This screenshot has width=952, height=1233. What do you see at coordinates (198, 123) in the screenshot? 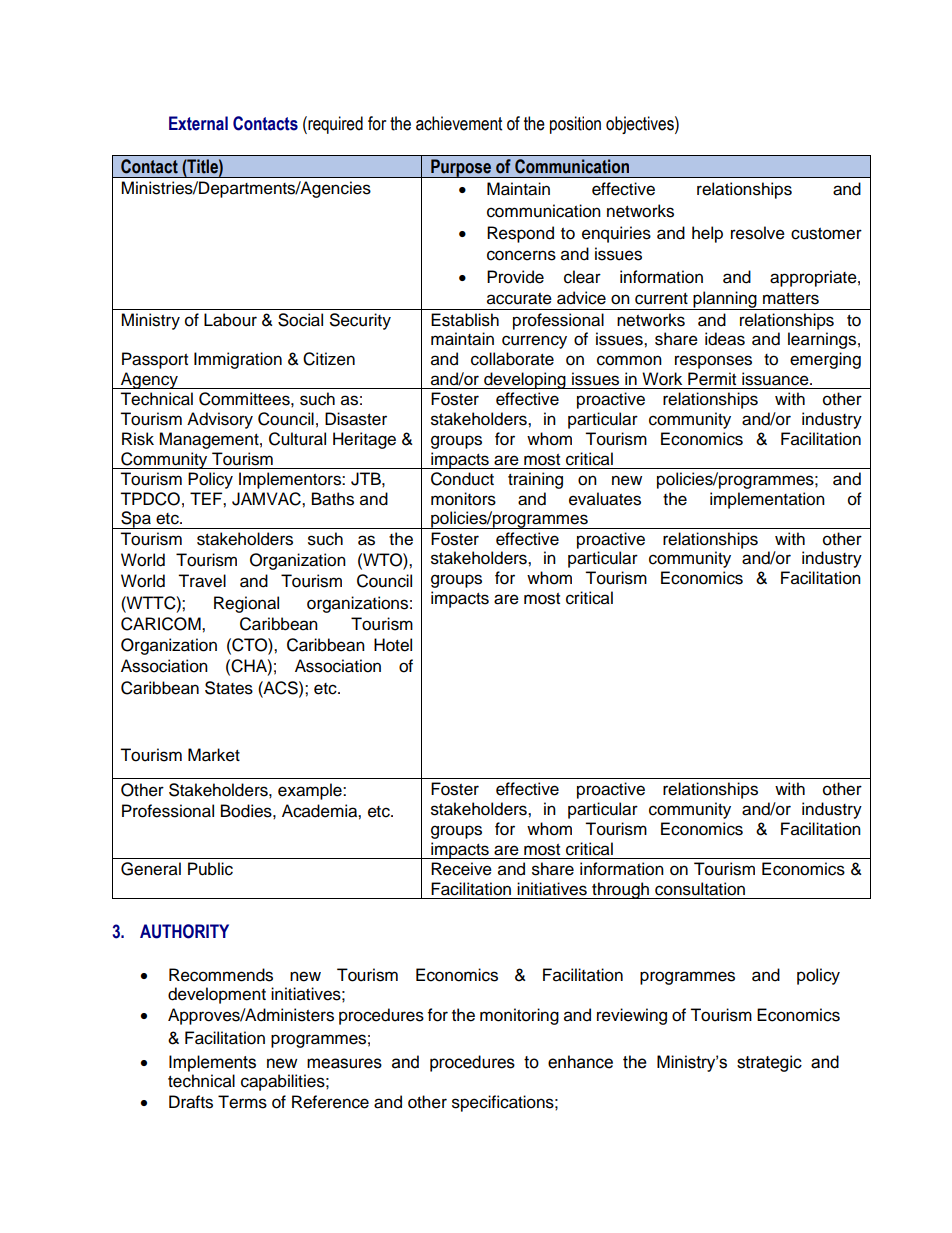
I see `External` at bounding box center [198, 123].
